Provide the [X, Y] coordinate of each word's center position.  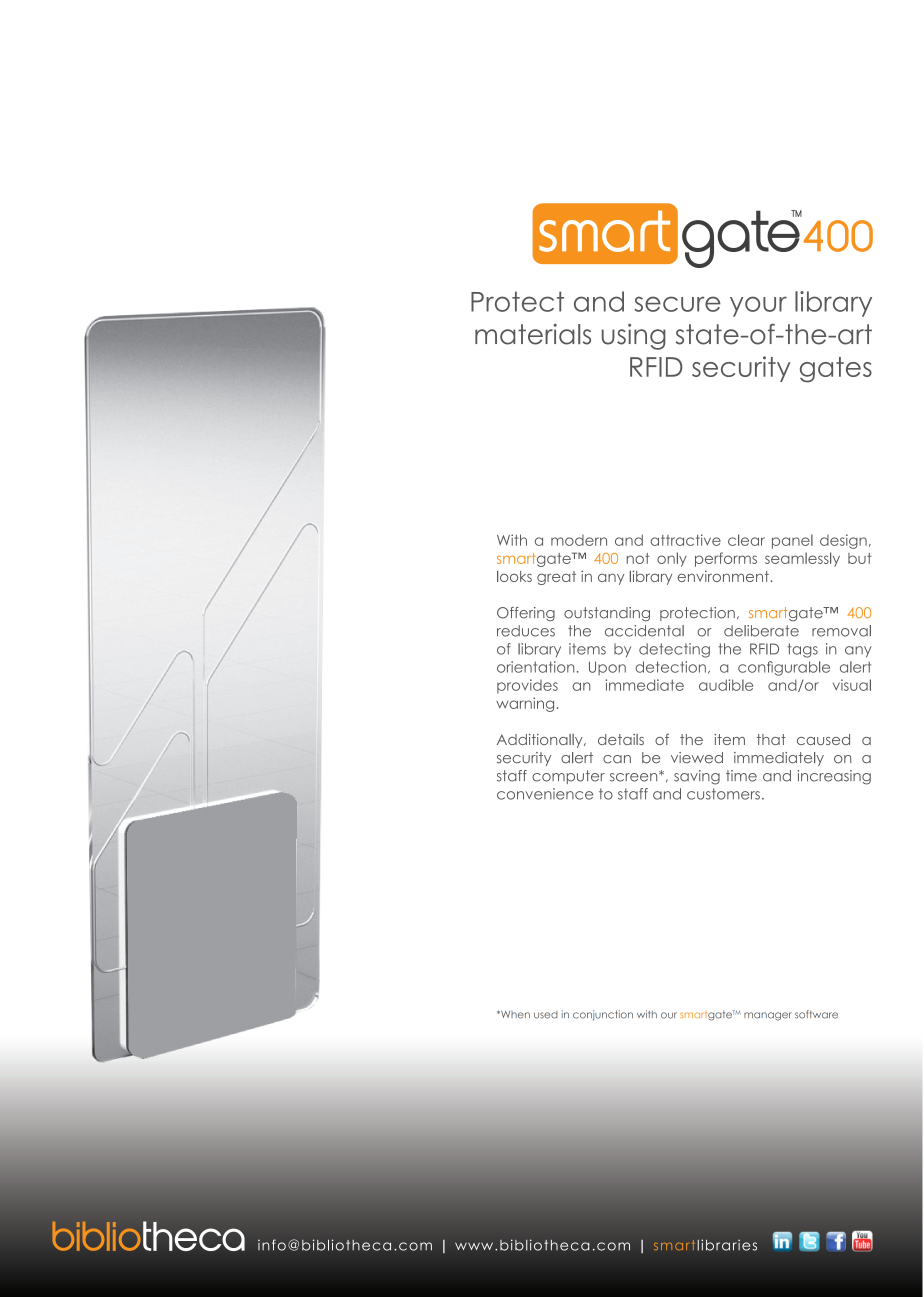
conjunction [603, 1015]
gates [836, 370]
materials [533, 334]
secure [677, 304]
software [816, 1014]
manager [768, 1016]
